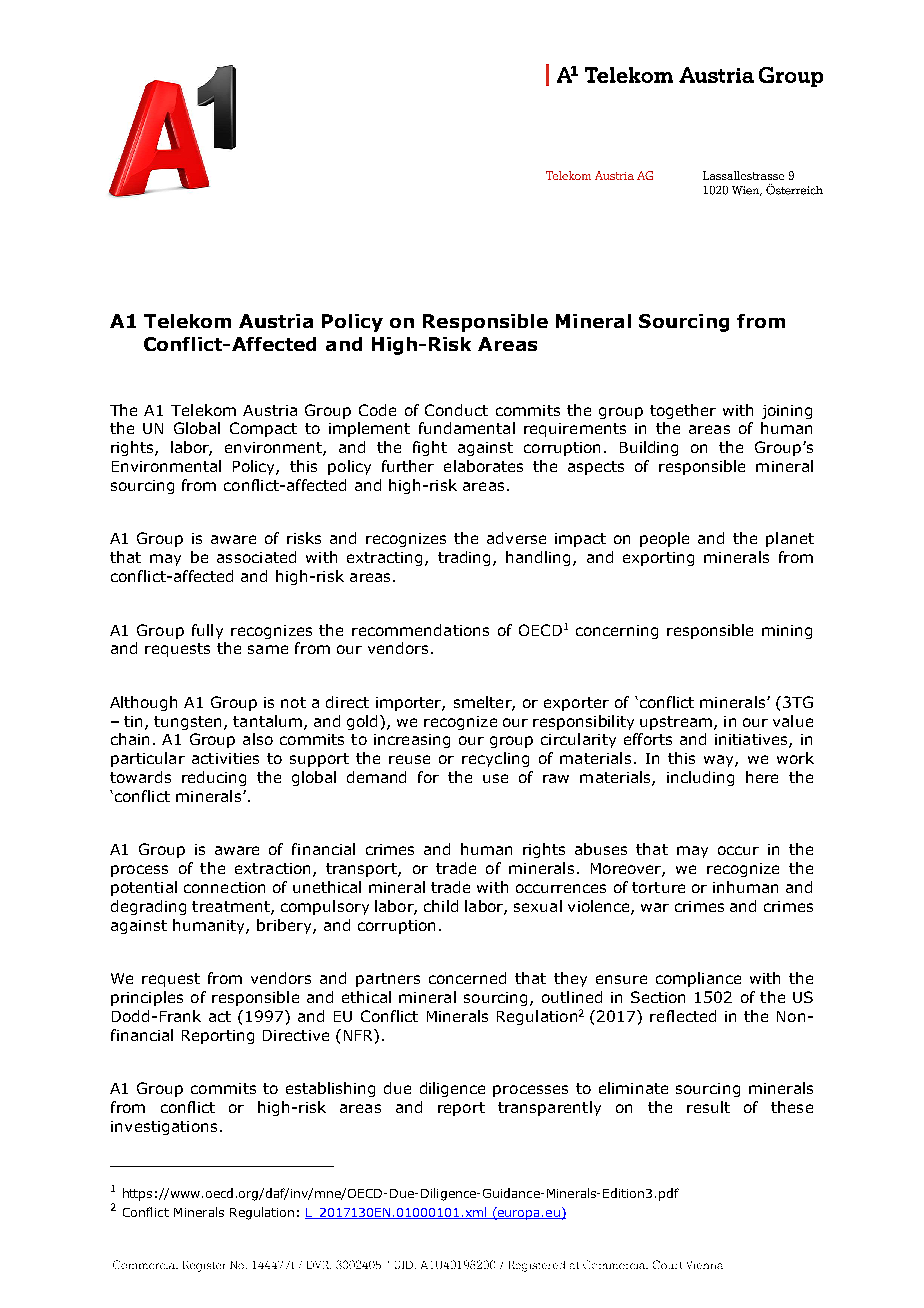 This screenshot has width=924, height=1308. Describe the element at coordinates (467, 428) in the screenshot. I see `fundamental` at that location.
